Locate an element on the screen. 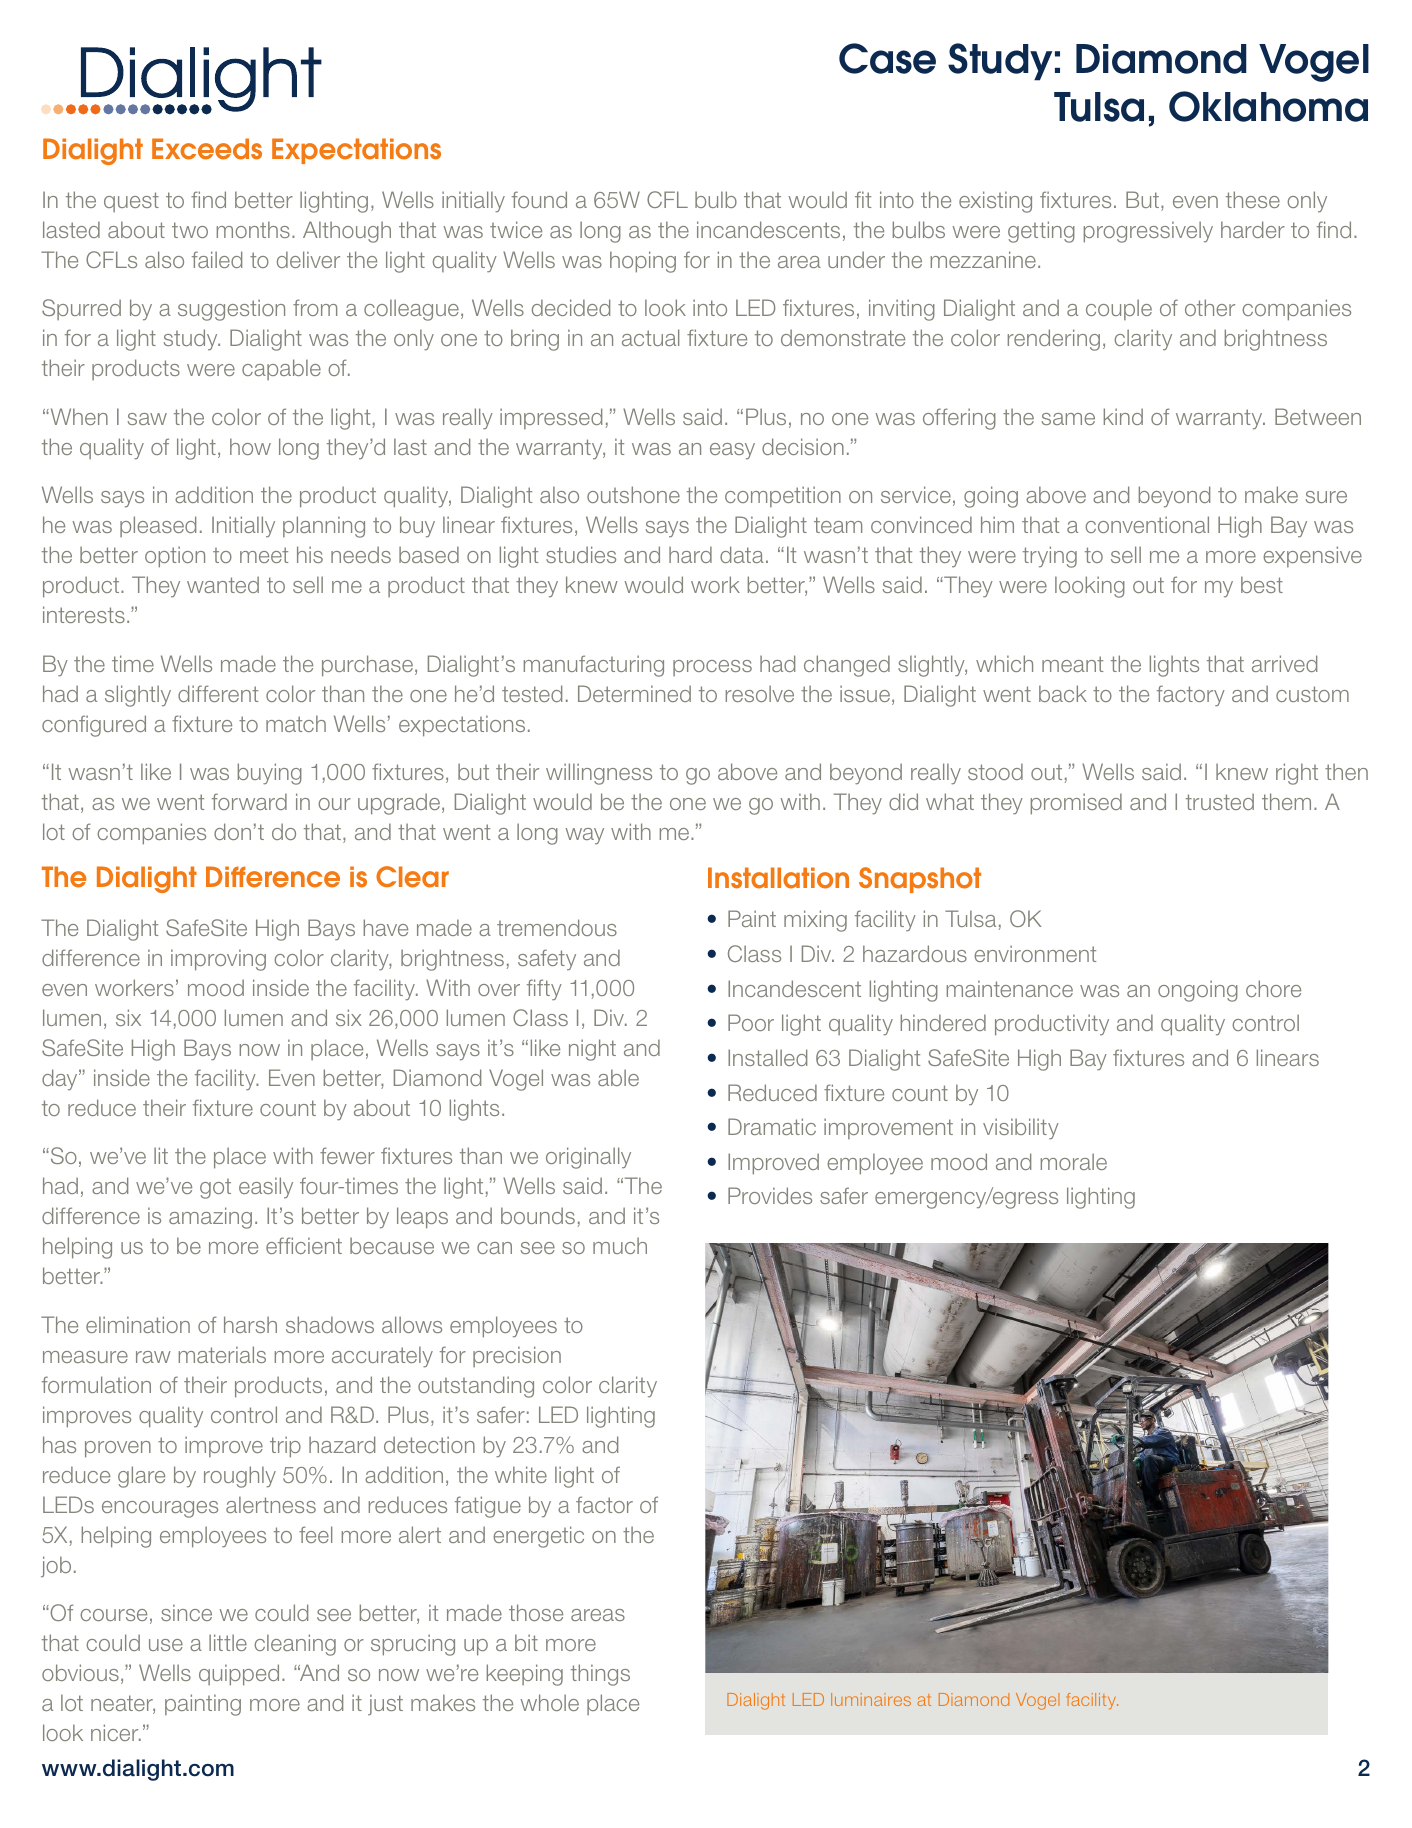 This screenshot has width=1412, height=1828. quipped is located at coordinates (239, 1675).
